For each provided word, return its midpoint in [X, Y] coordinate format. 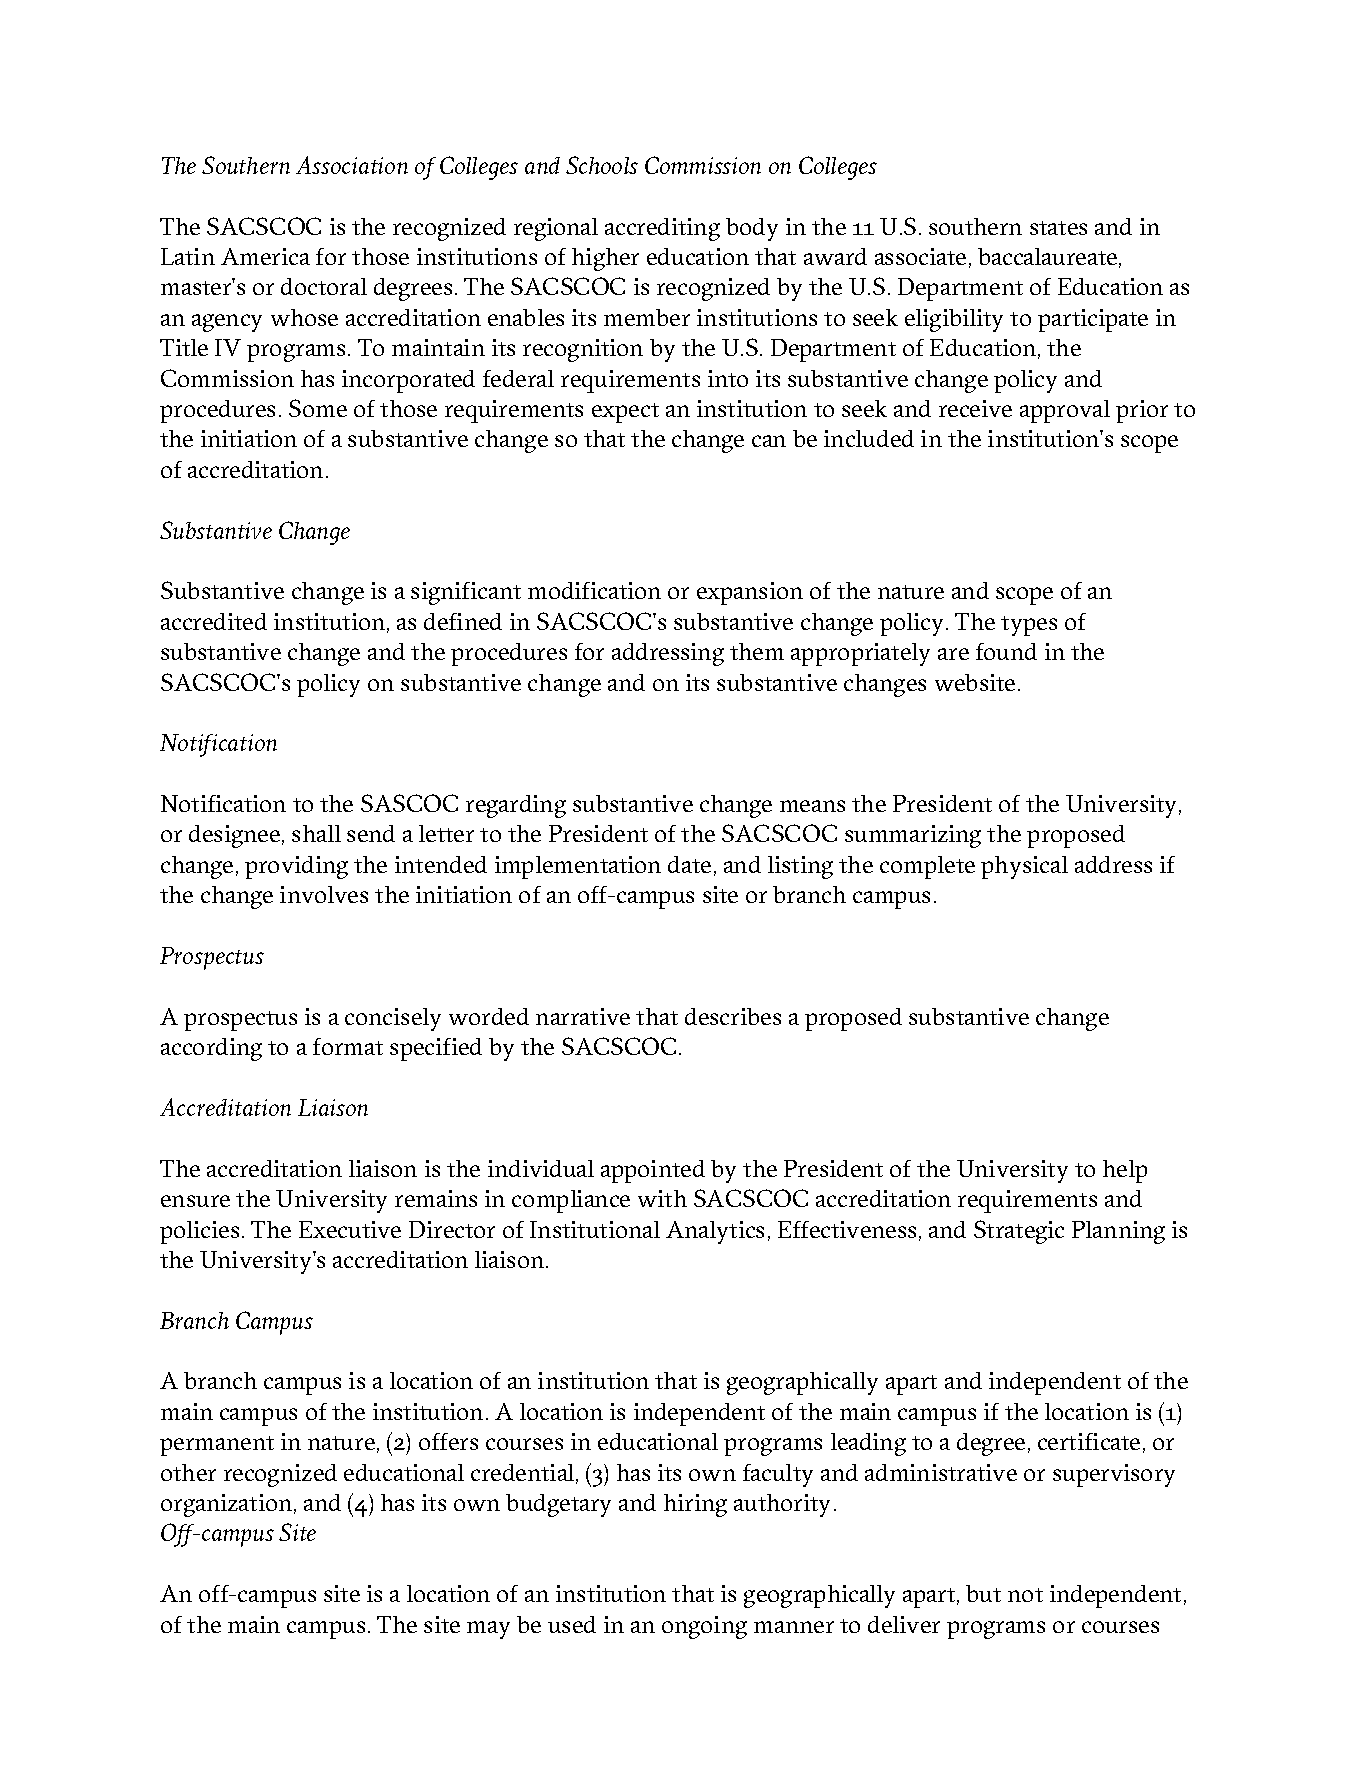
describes [733, 1016]
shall [316, 833]
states [1058, 228]
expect [625, 413]
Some [318, 408]
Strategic [1019, 1232]
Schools [602, 165]
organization [226, 1505]
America [265, 256]
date [689, 864]
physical [1024, 867]
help [1125, 1171]
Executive [350, 1229]
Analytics [715, 1232]
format [348, 1046]
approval [1065, 411]
